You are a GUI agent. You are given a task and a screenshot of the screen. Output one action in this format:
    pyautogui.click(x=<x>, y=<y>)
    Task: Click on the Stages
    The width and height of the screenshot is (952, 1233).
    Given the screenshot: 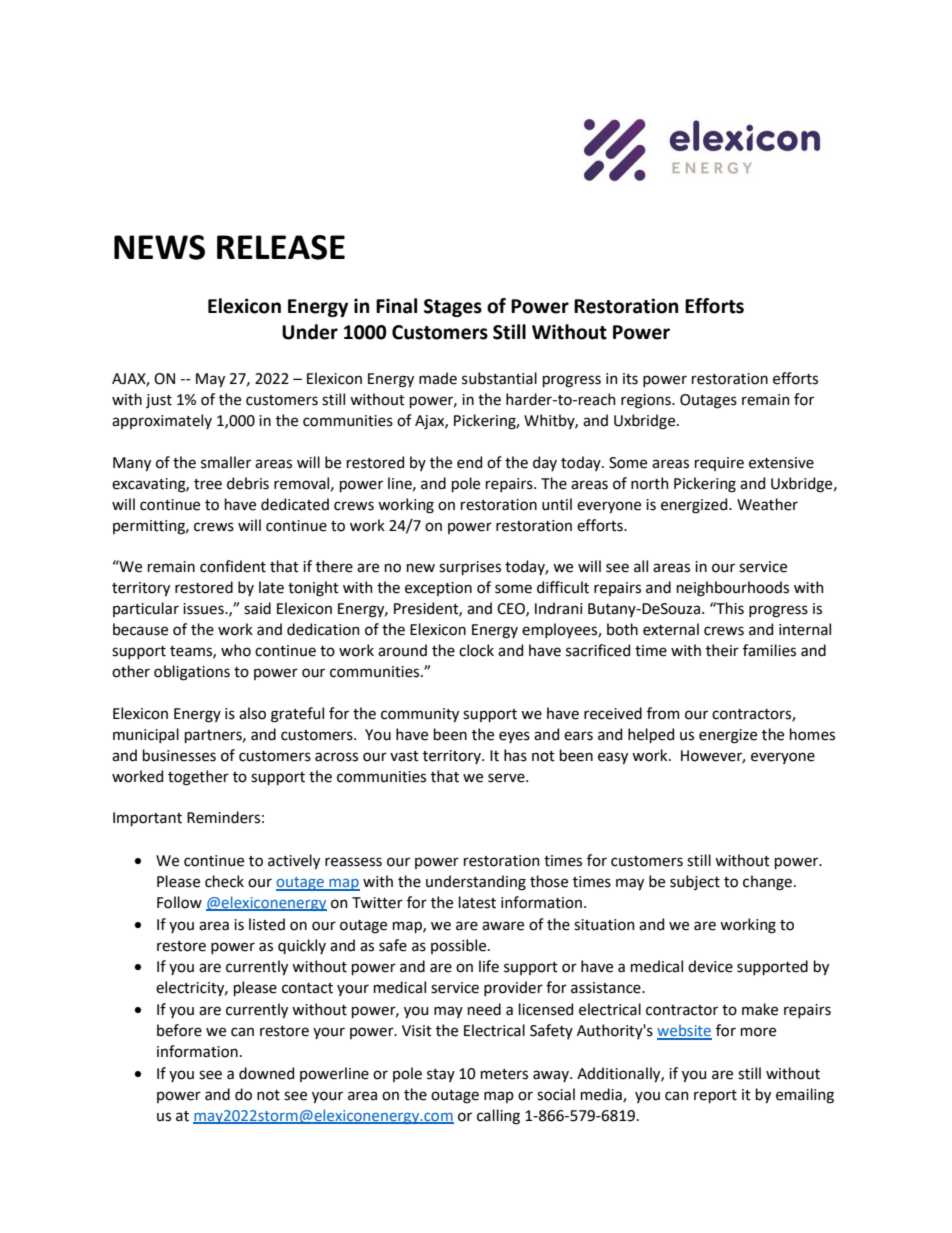 What is the action you would take?
    pyautogui.click(x=453, y=308)
